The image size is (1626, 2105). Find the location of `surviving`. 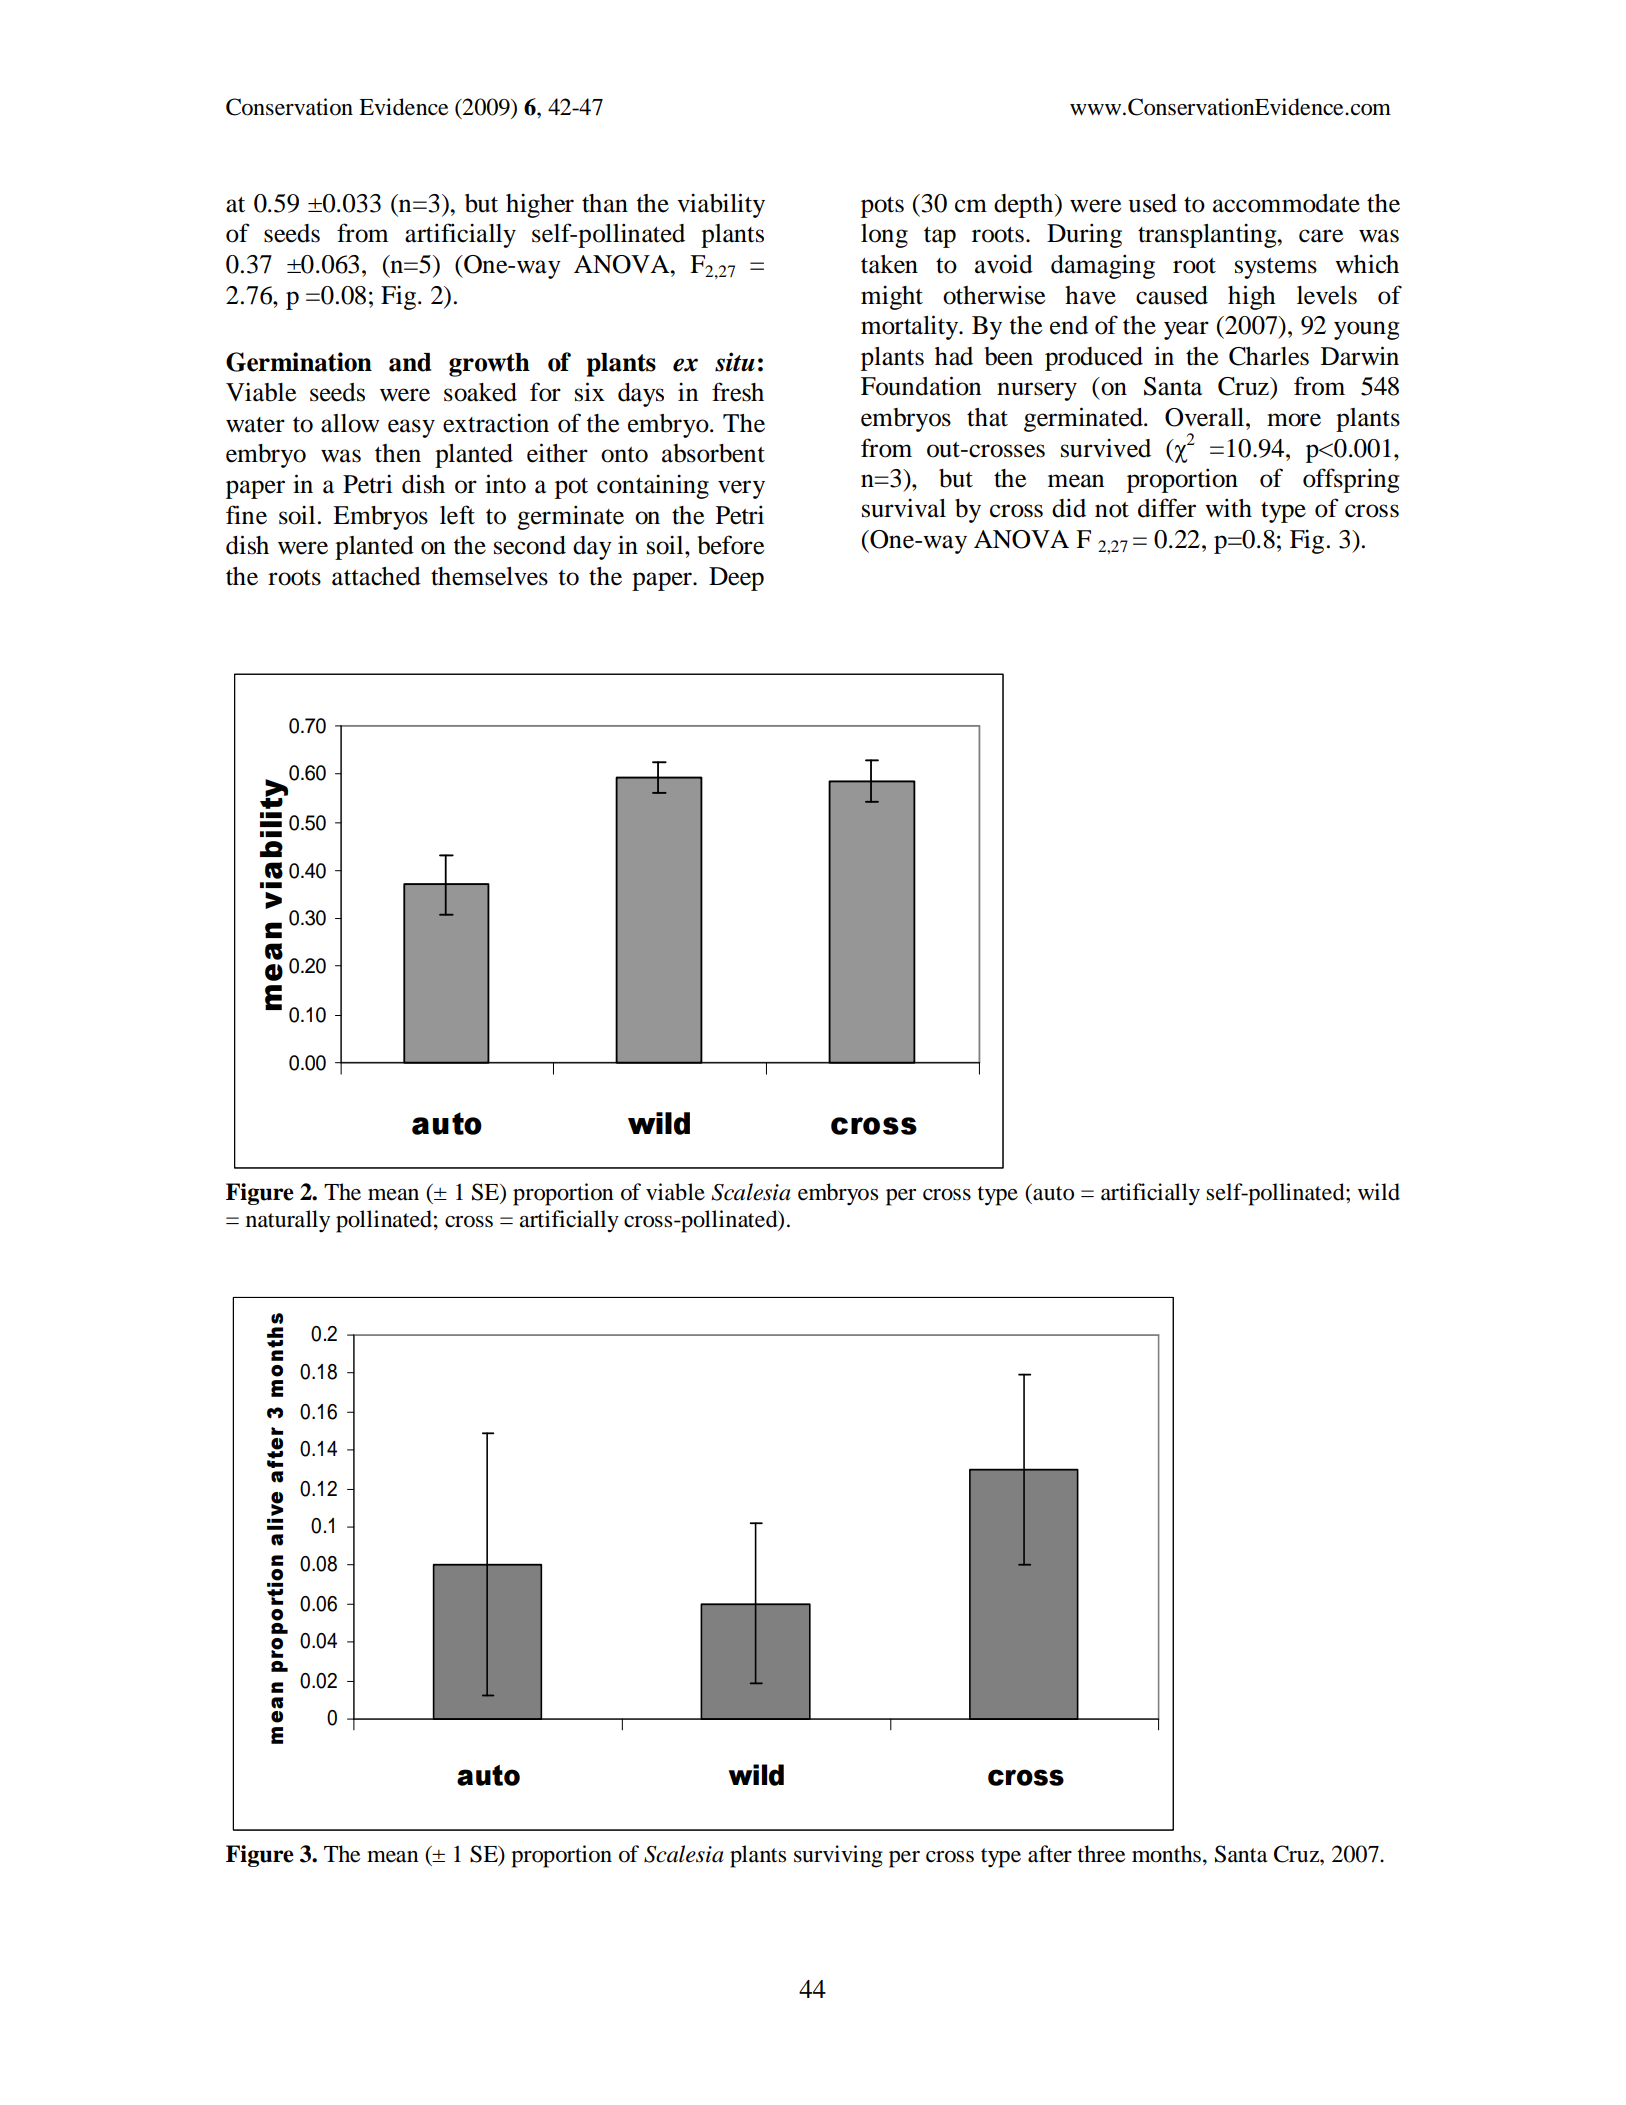

surviving is located at coordinates (838, 1856).
